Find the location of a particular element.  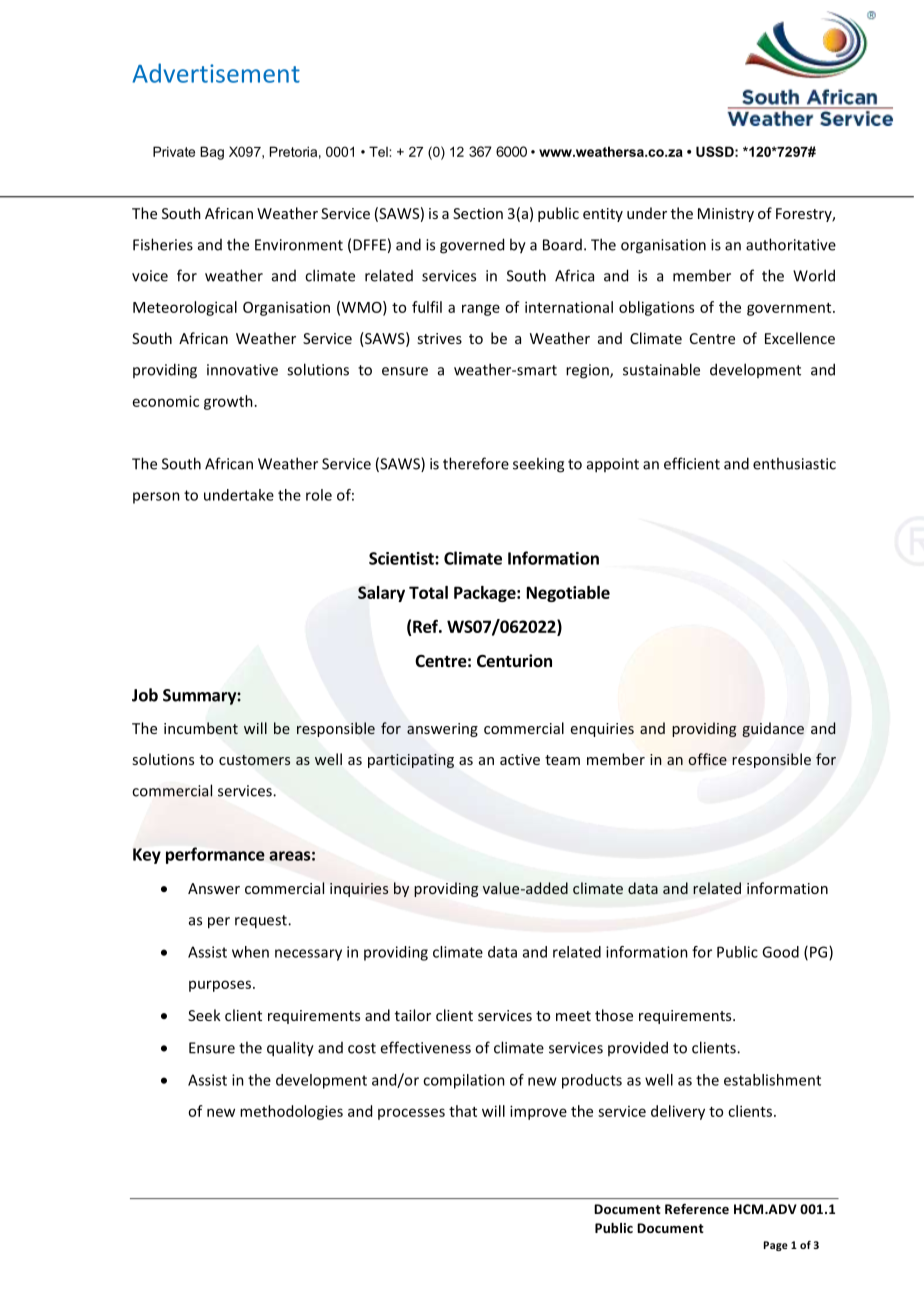

sustainable is located at coordinates (661, 369).
